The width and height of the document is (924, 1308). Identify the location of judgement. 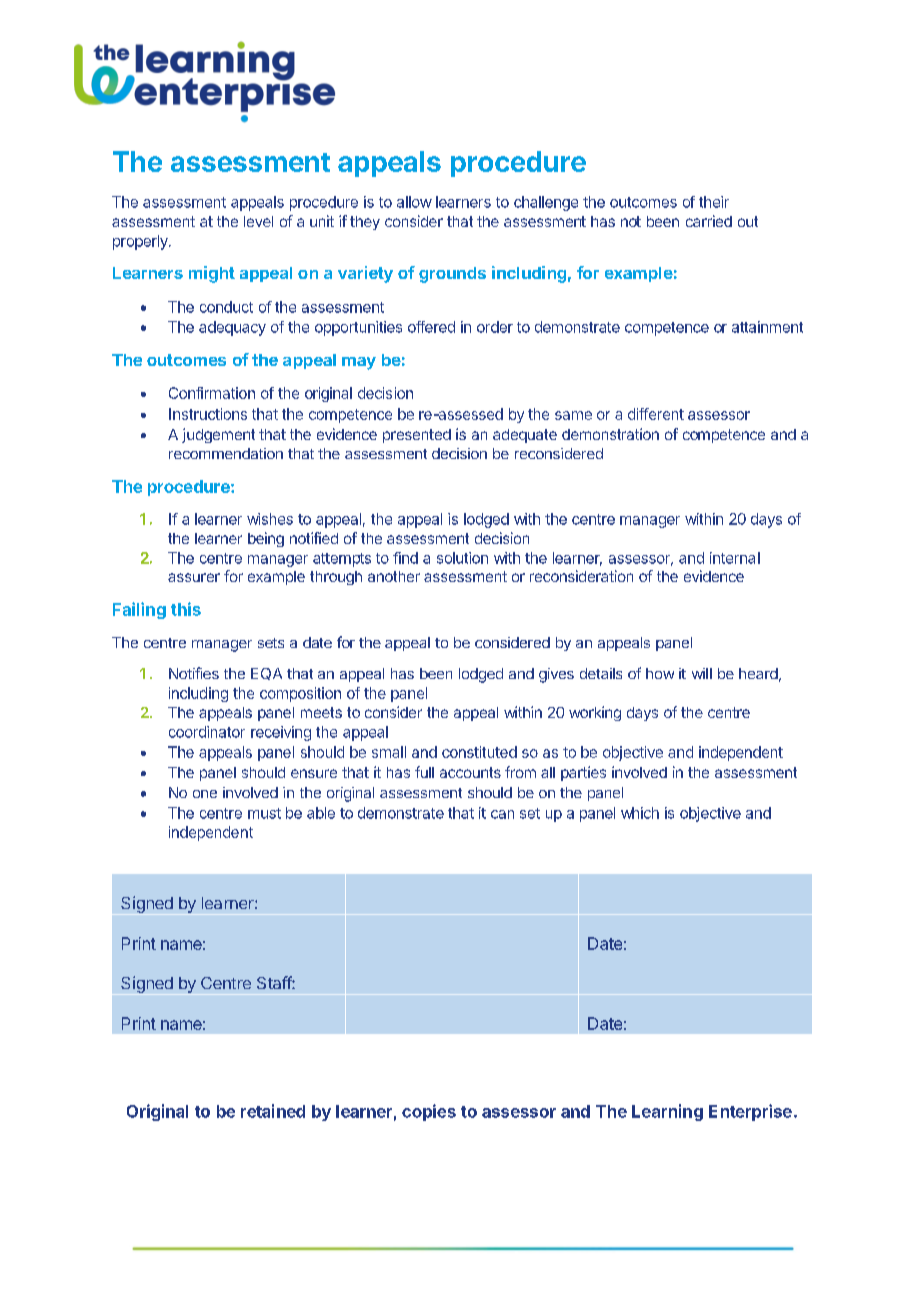
(218, 435).
